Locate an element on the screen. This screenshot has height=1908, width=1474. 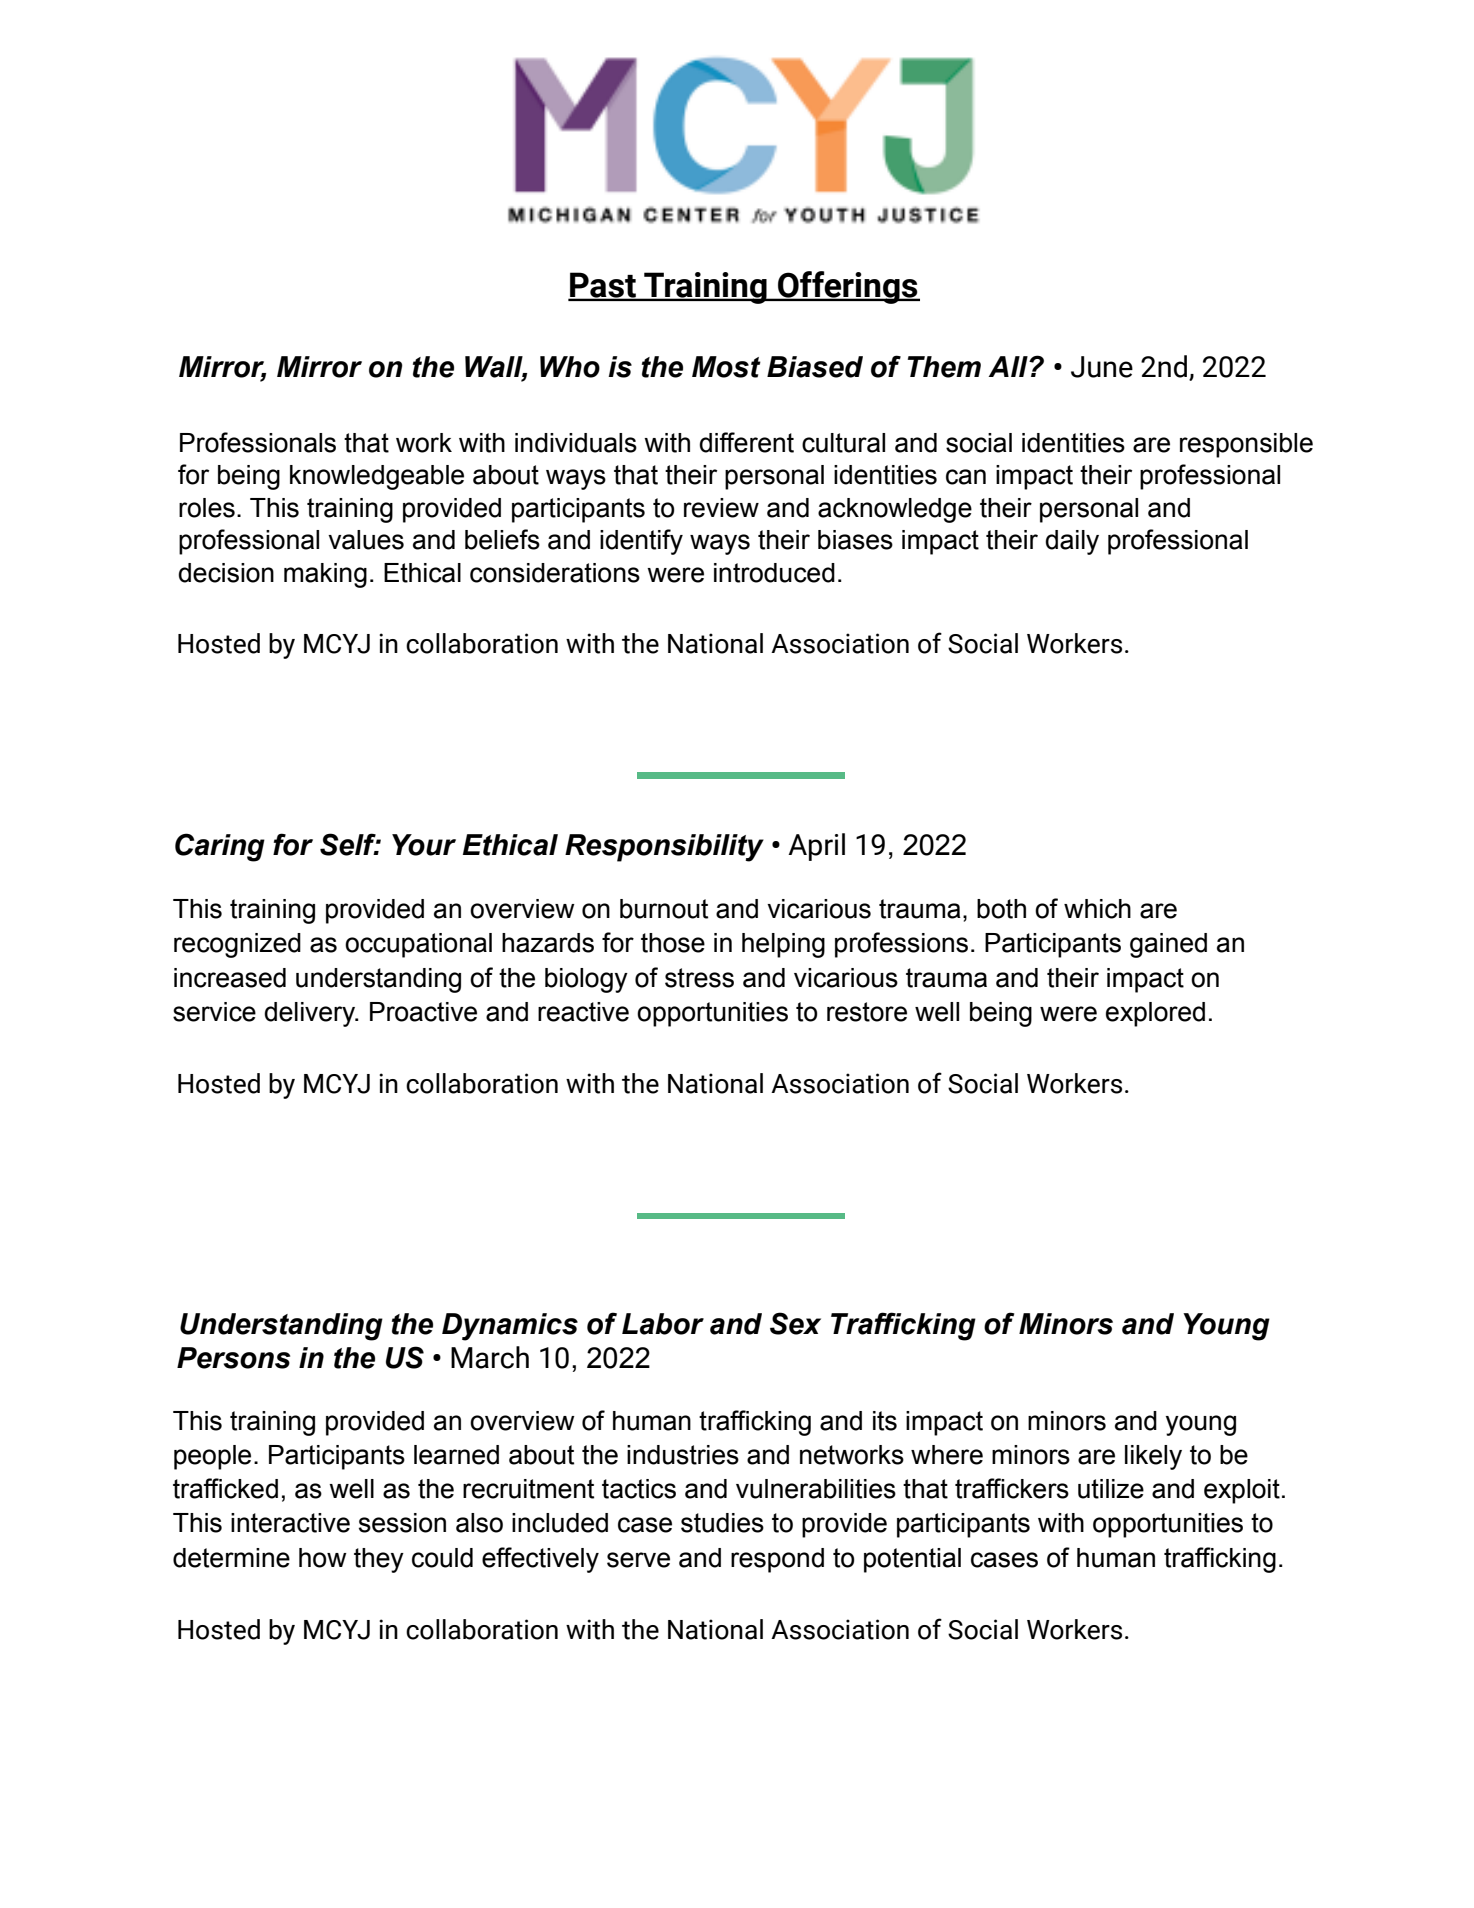
Most is located at coordinates (726, 367).
